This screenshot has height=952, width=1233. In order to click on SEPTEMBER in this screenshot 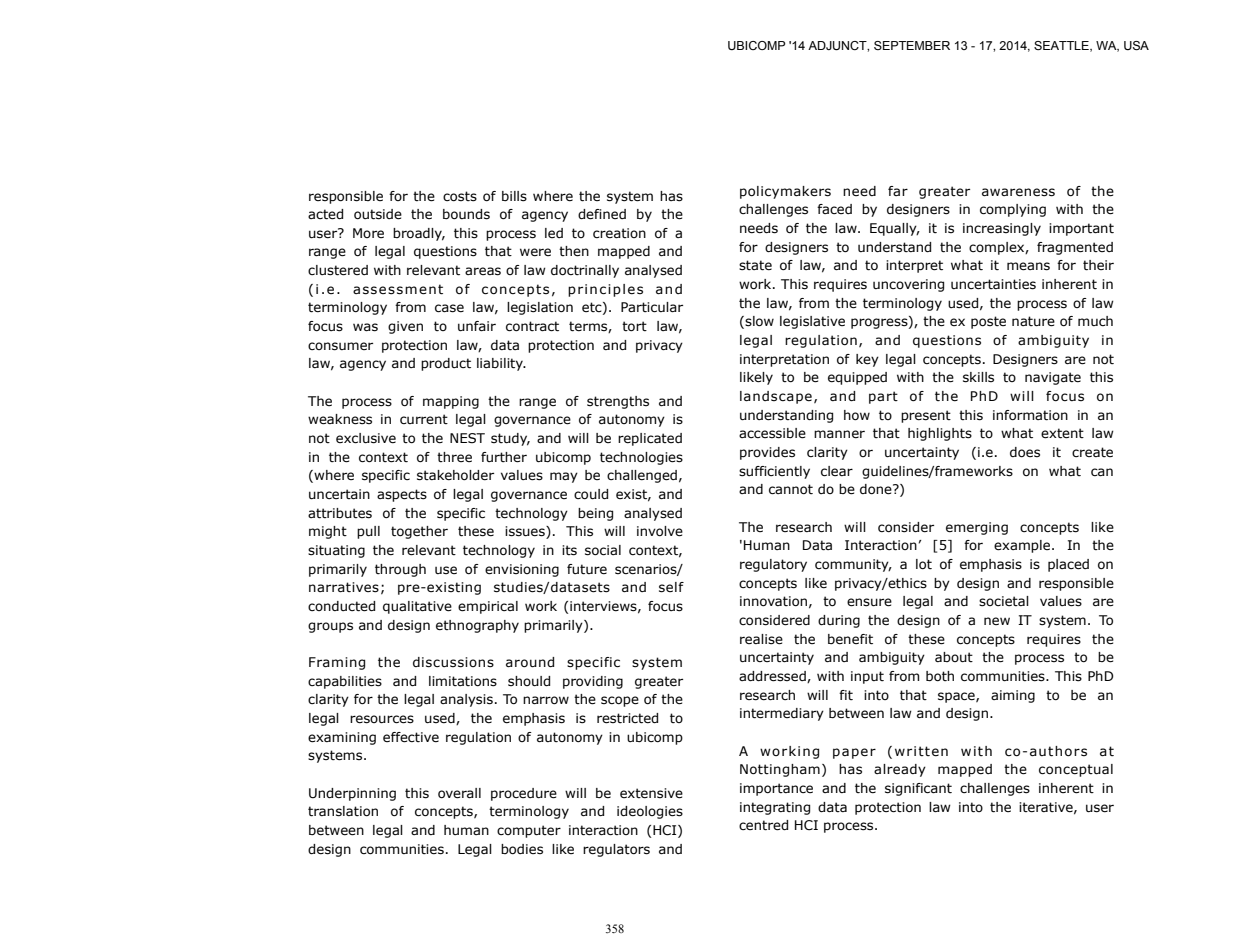, I will do `click(912, 45)`.
